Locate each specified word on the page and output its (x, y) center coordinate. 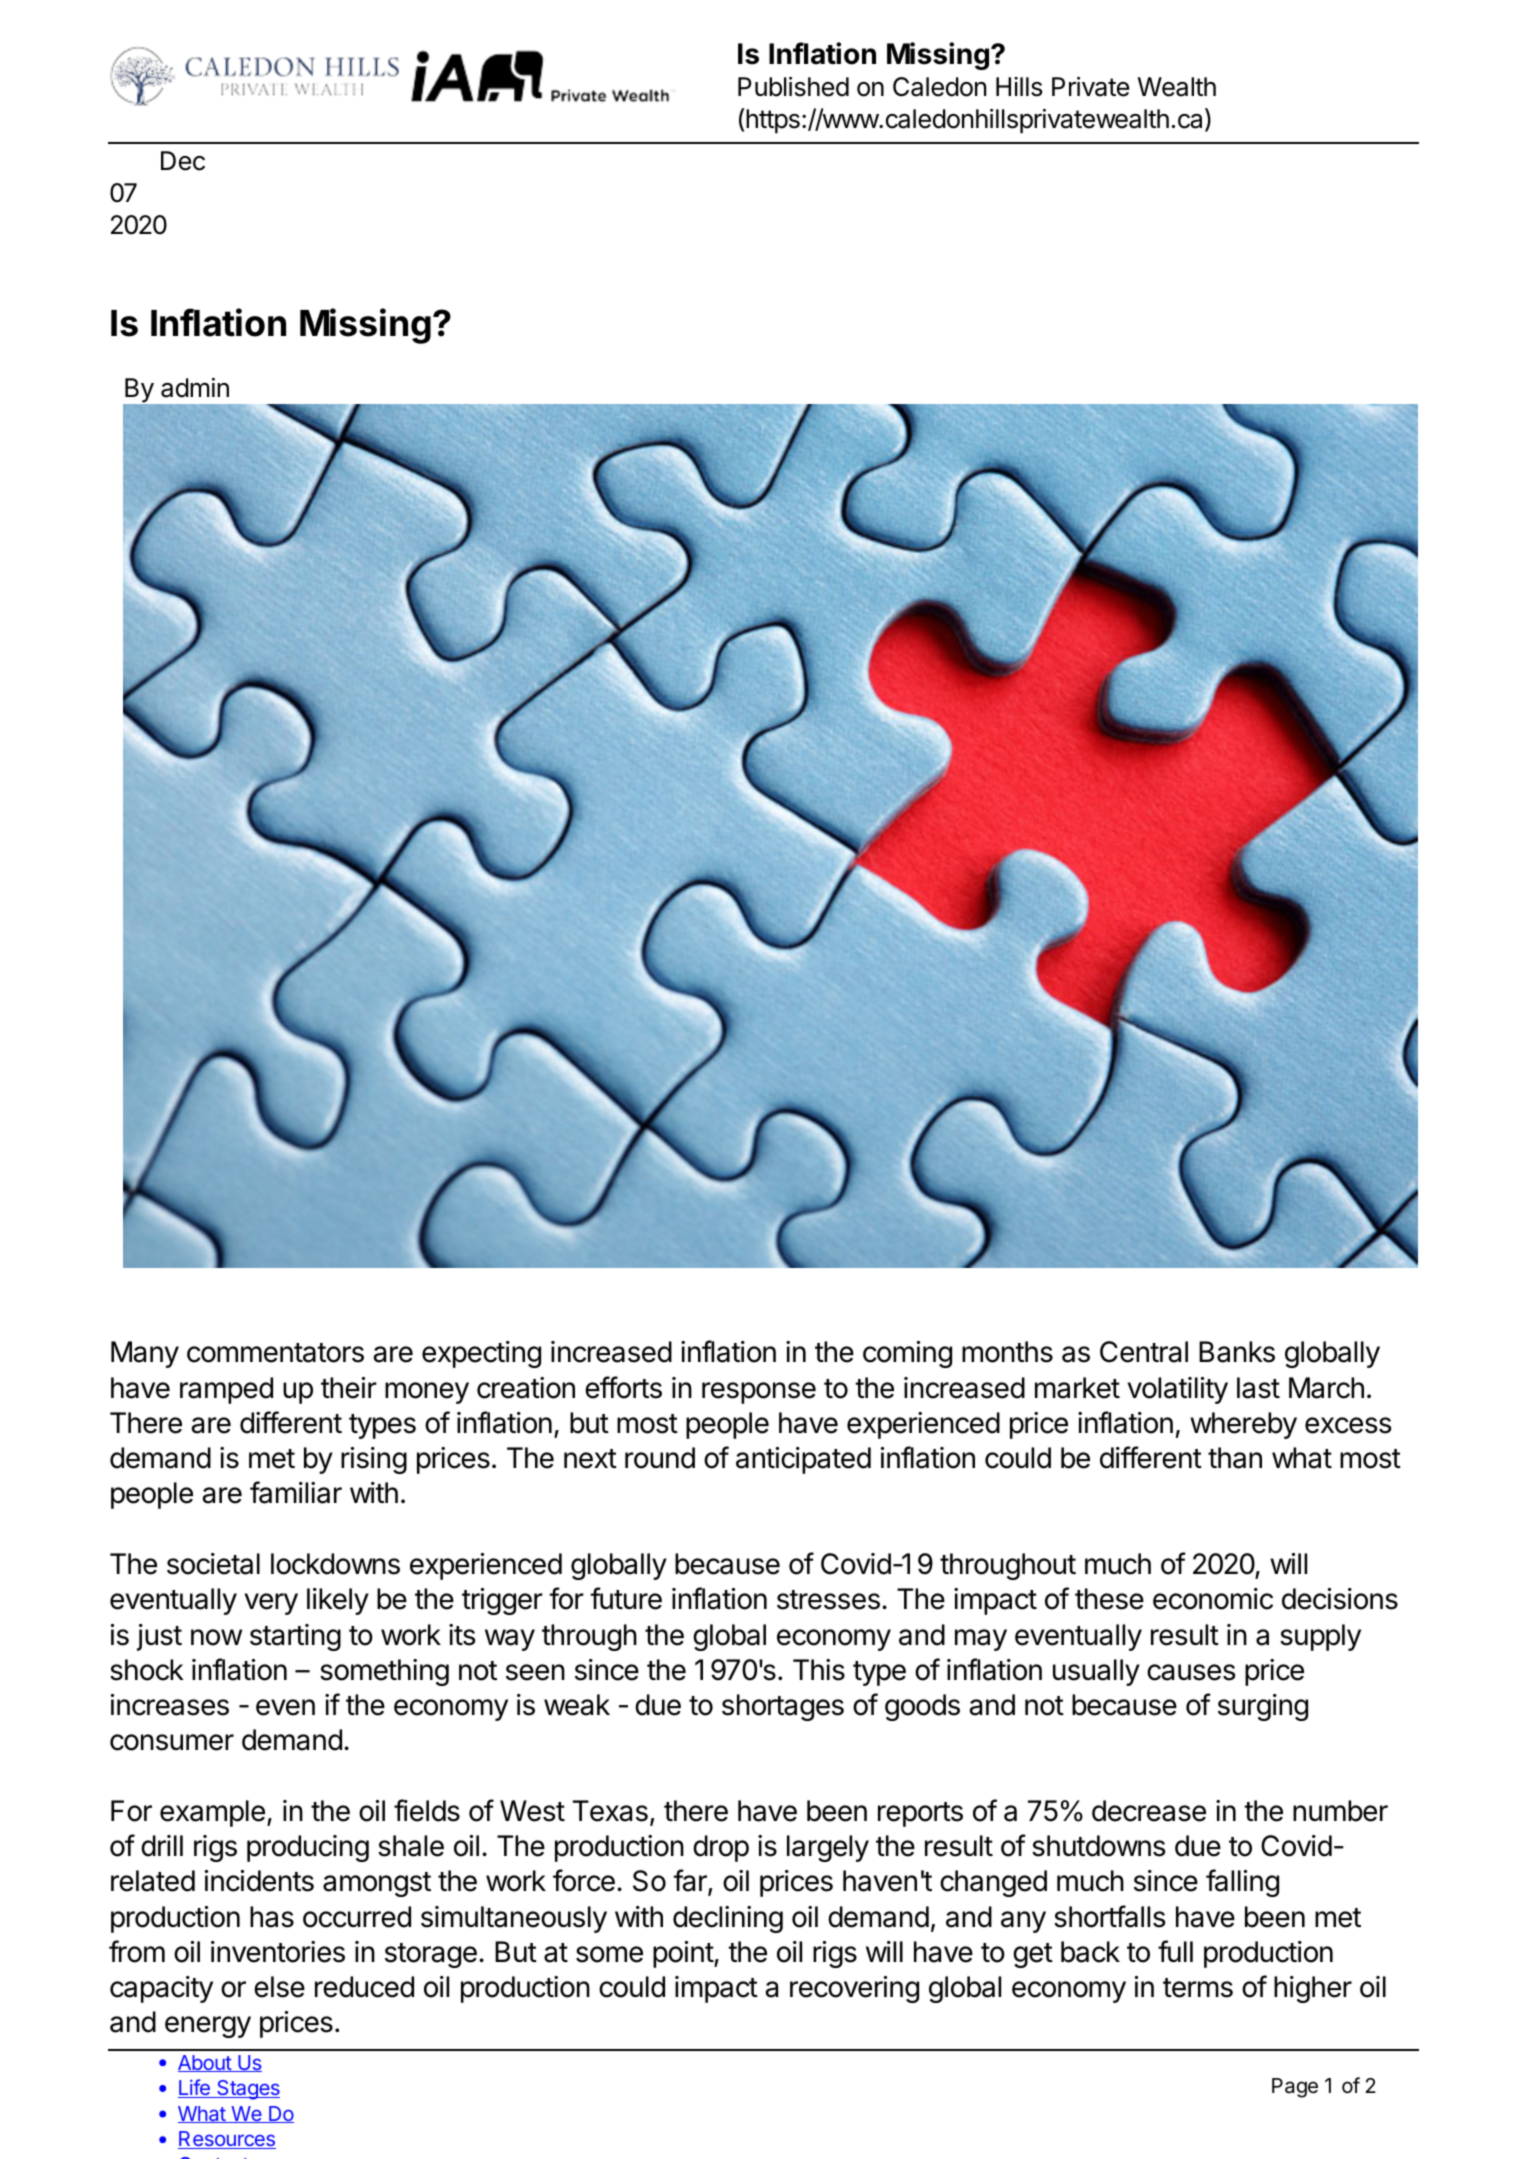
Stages (247, 2090)
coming (907, 1354)
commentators (275, 1353)
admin (195, 388)
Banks (1237, 1352)
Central (1144, 1352)
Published (793, 87)
